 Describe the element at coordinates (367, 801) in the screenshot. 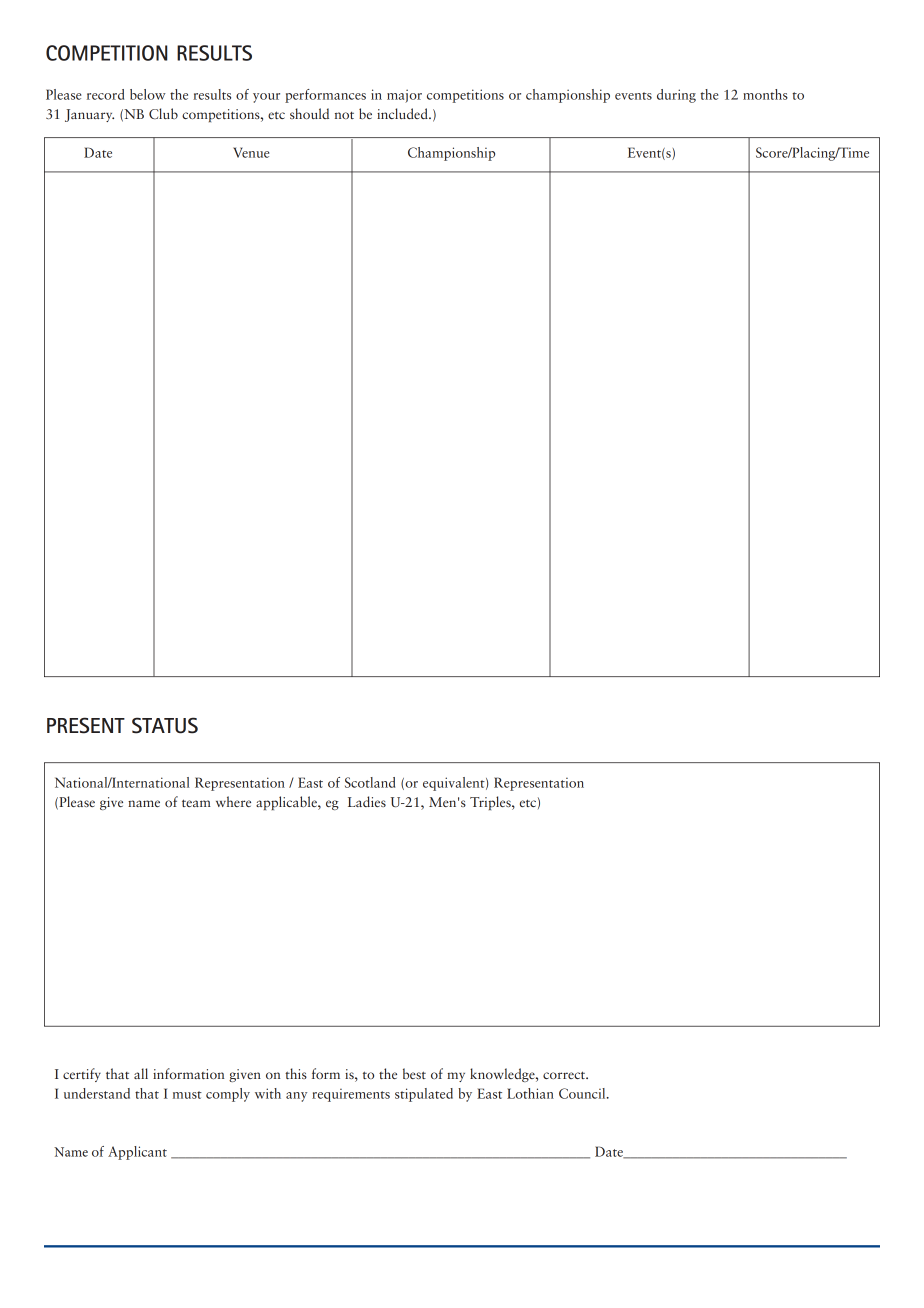

I see `Ladies` at that location.
